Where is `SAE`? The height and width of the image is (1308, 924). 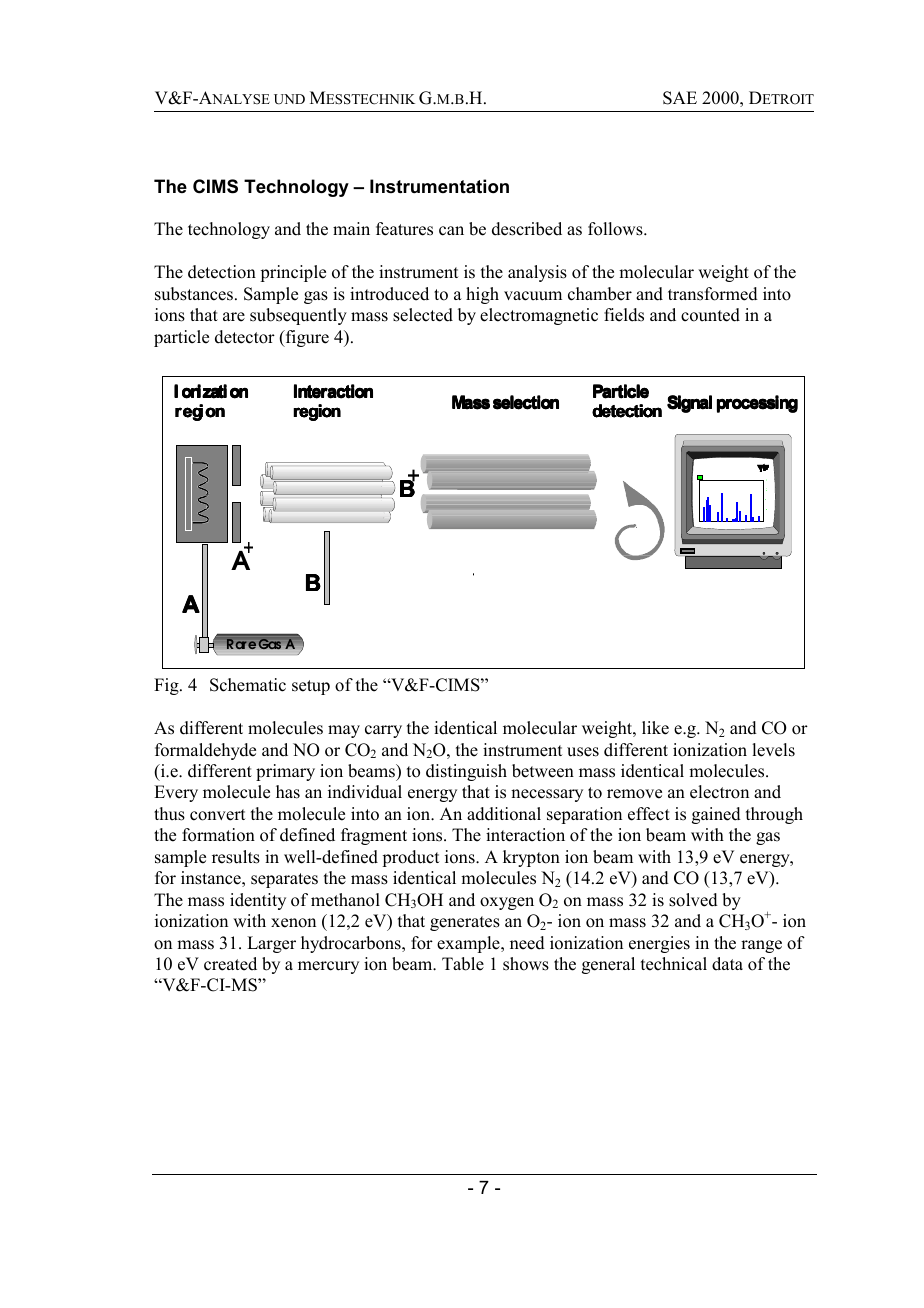 SAE is located at coordinates (680, 98).
